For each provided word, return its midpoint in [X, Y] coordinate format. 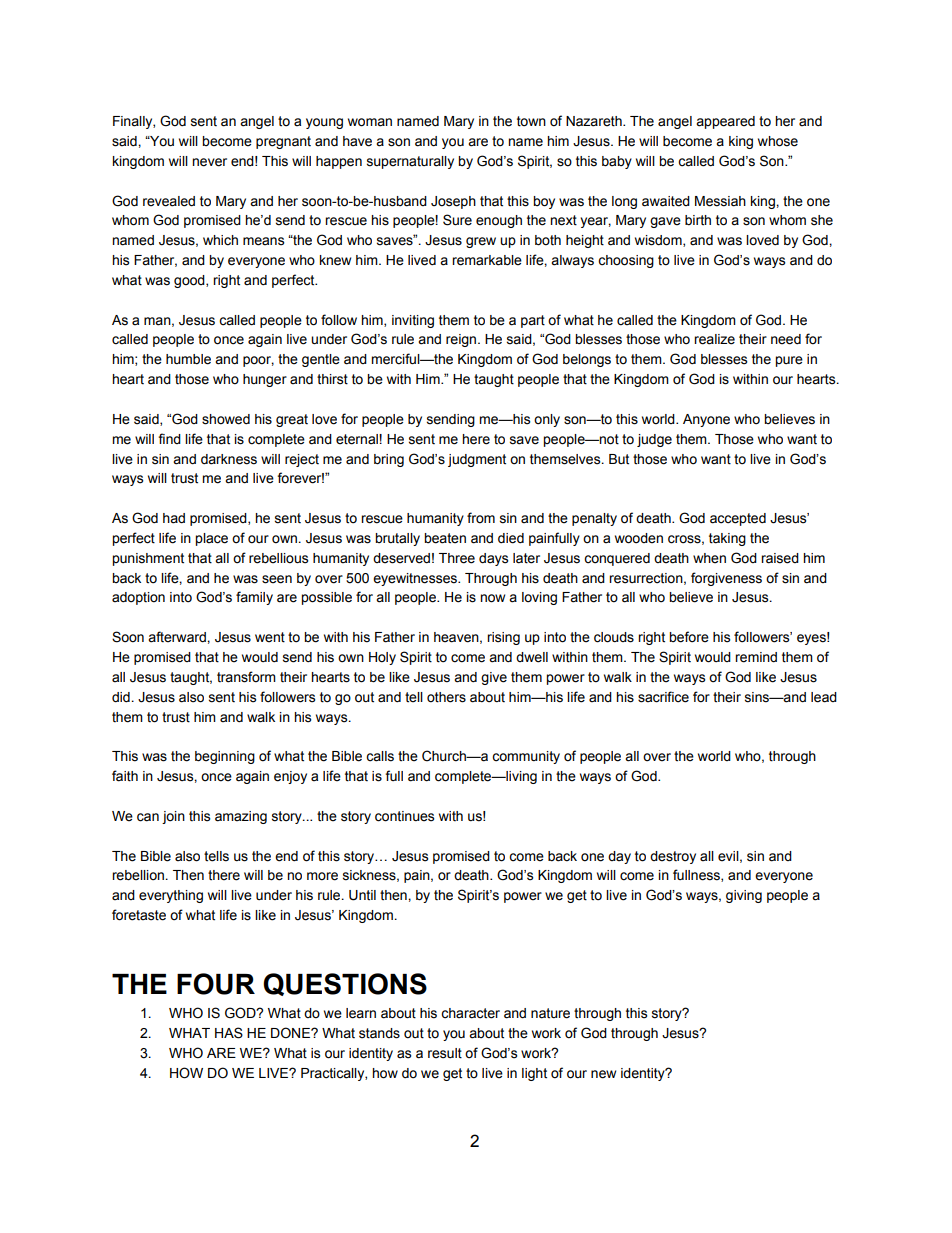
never [209, 162]
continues [404, 816]
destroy [673, 857]
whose [778, 141]
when [709, 558]
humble [188, 359]
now [492, 598]
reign [462, 340]
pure [789, 361]
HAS [229, 1033]
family [254, 598]
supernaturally [410, 162]
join [173, 817]
